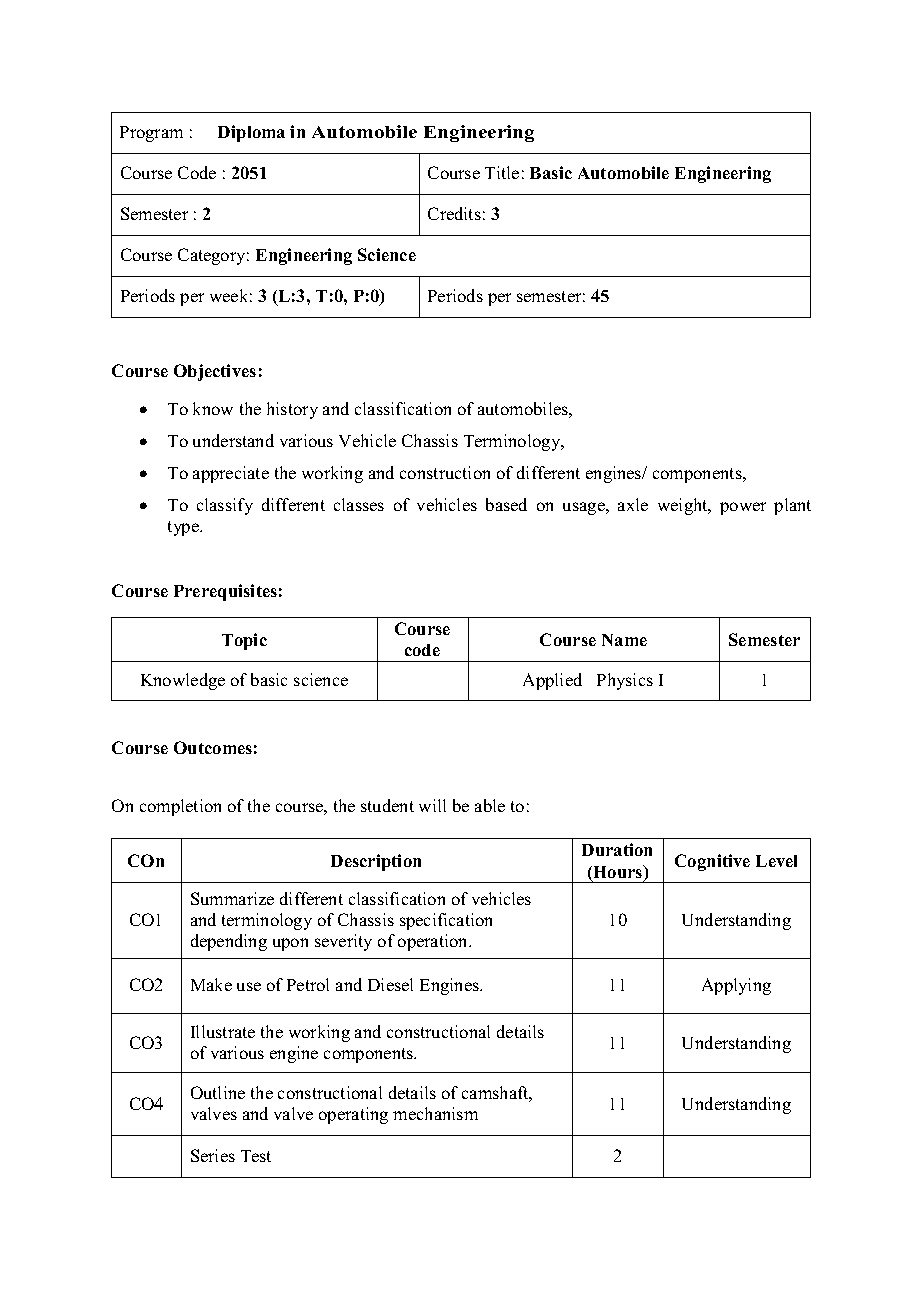  What do you see at coordinates (251, 133) in the screenshot?
I see `Diploma` at bounding box center [251, 133].
